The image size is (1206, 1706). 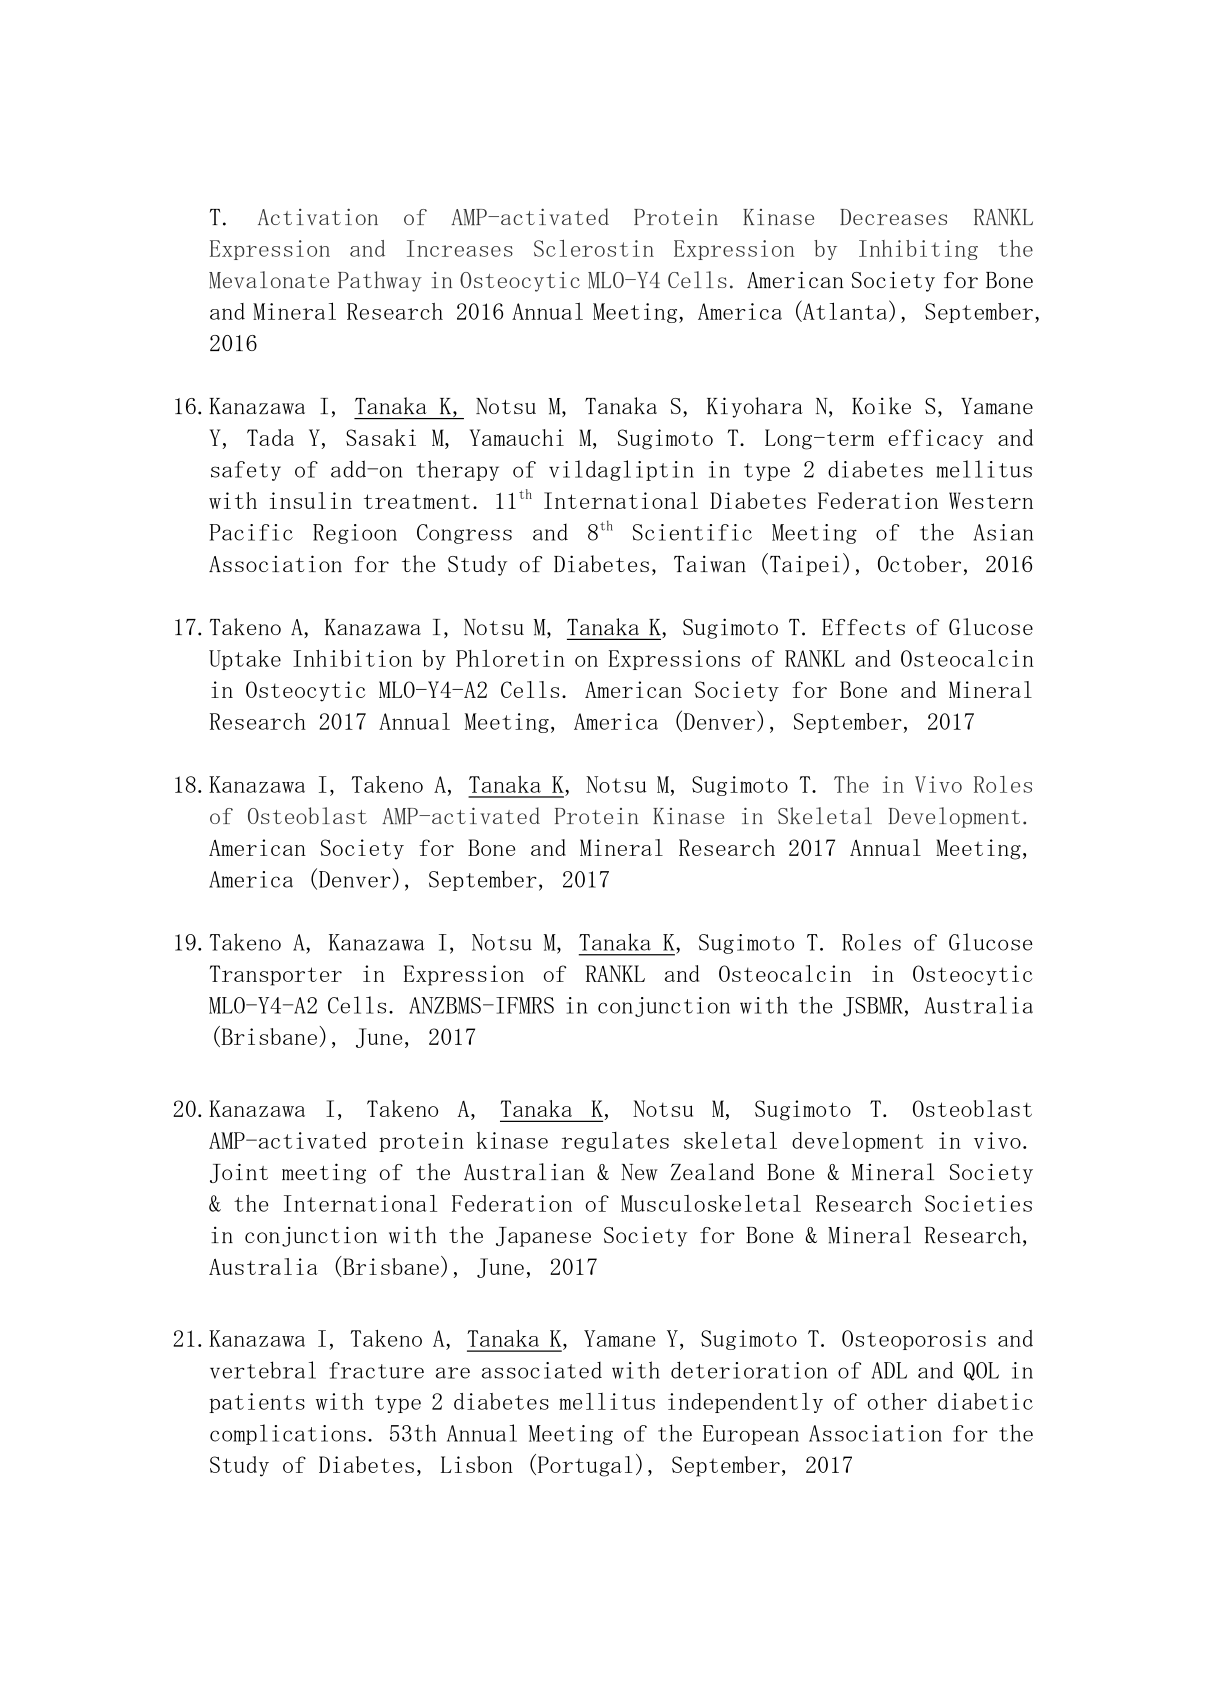 I want to click on Increases, so click(x=460, y=248).
